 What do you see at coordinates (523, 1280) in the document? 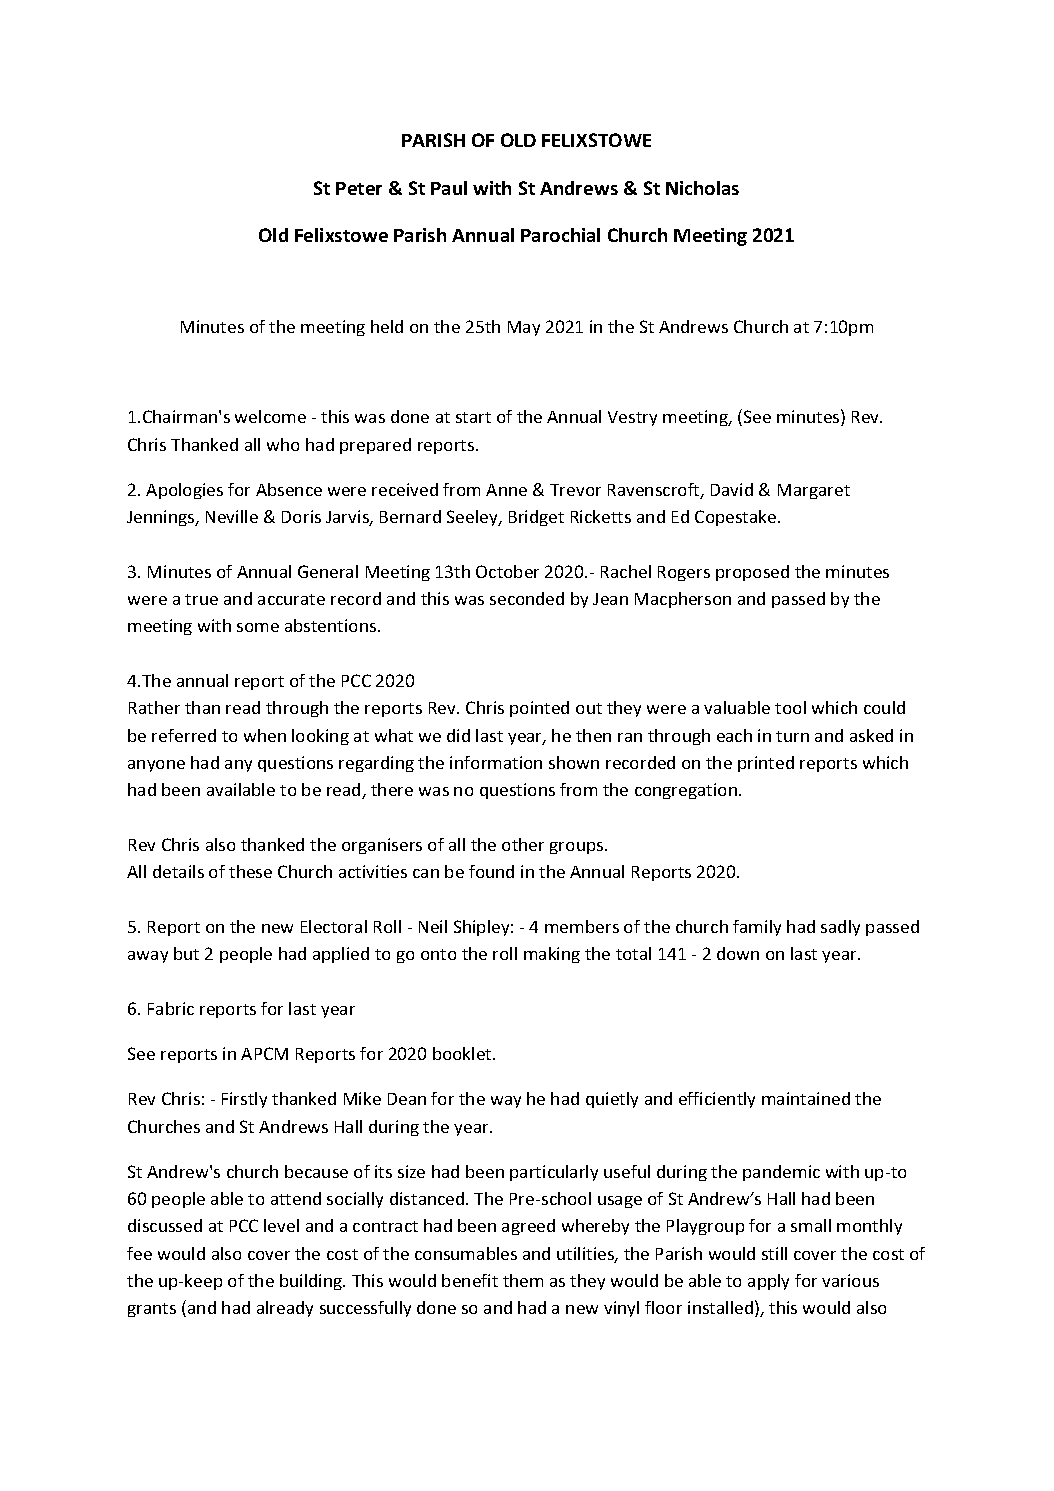
I see `them` at bounding box center [523, 1280].
